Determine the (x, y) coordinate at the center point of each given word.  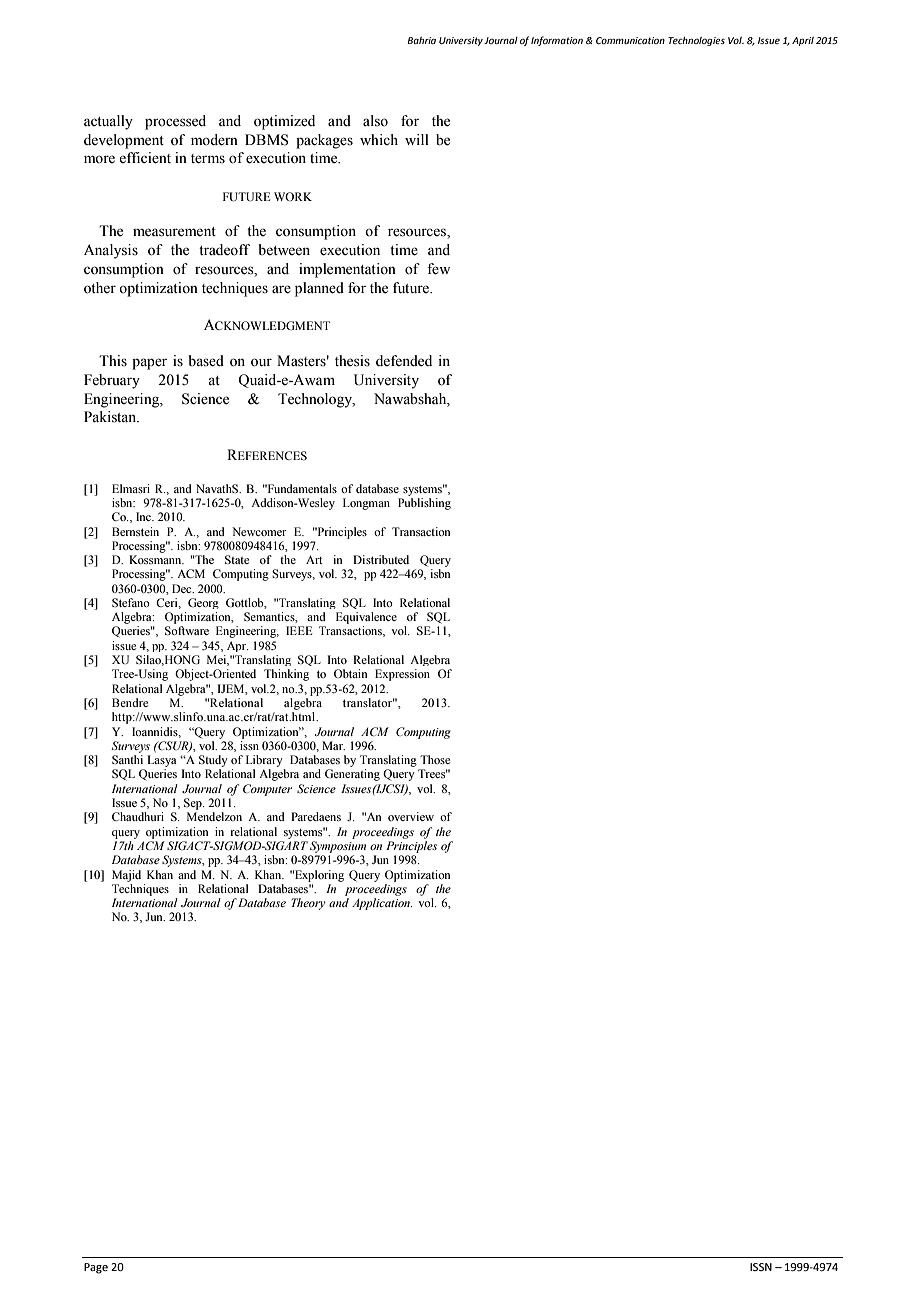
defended (404, 361)
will (417, 139)
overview (411, 816)
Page (96, 1268)
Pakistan (111, 417)
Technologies (696, 41)
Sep (194, 804)
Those (435, 759)
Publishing (424, 504)
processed (175, 122)
